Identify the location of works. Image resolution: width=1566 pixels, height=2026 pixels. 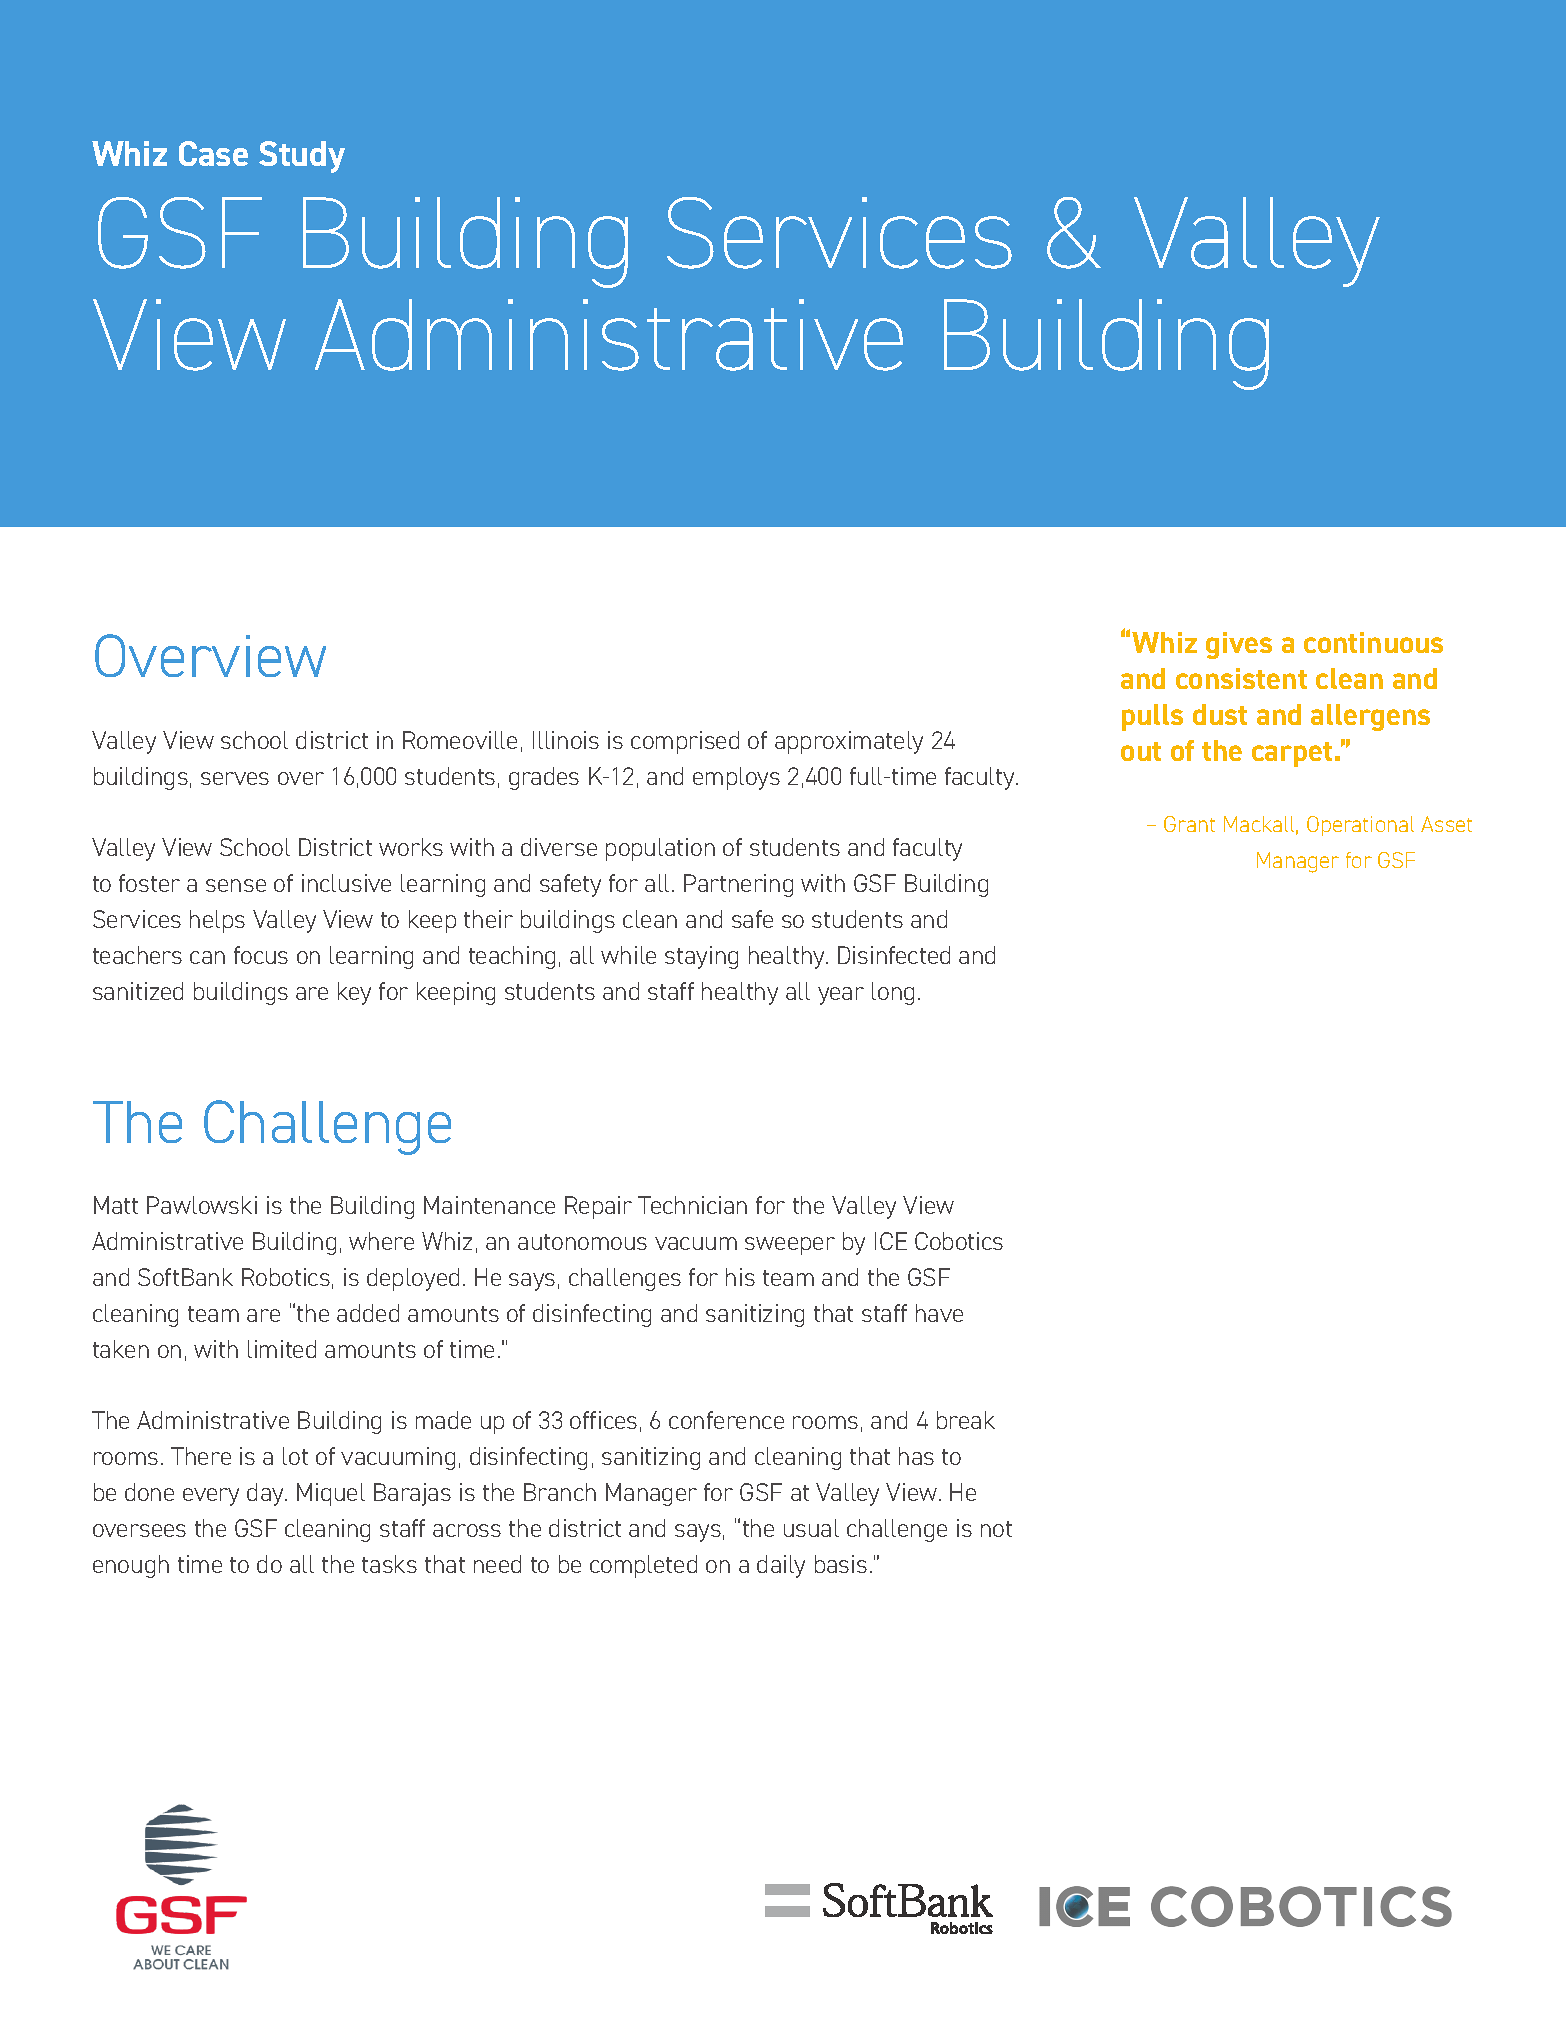
(411, 847).
